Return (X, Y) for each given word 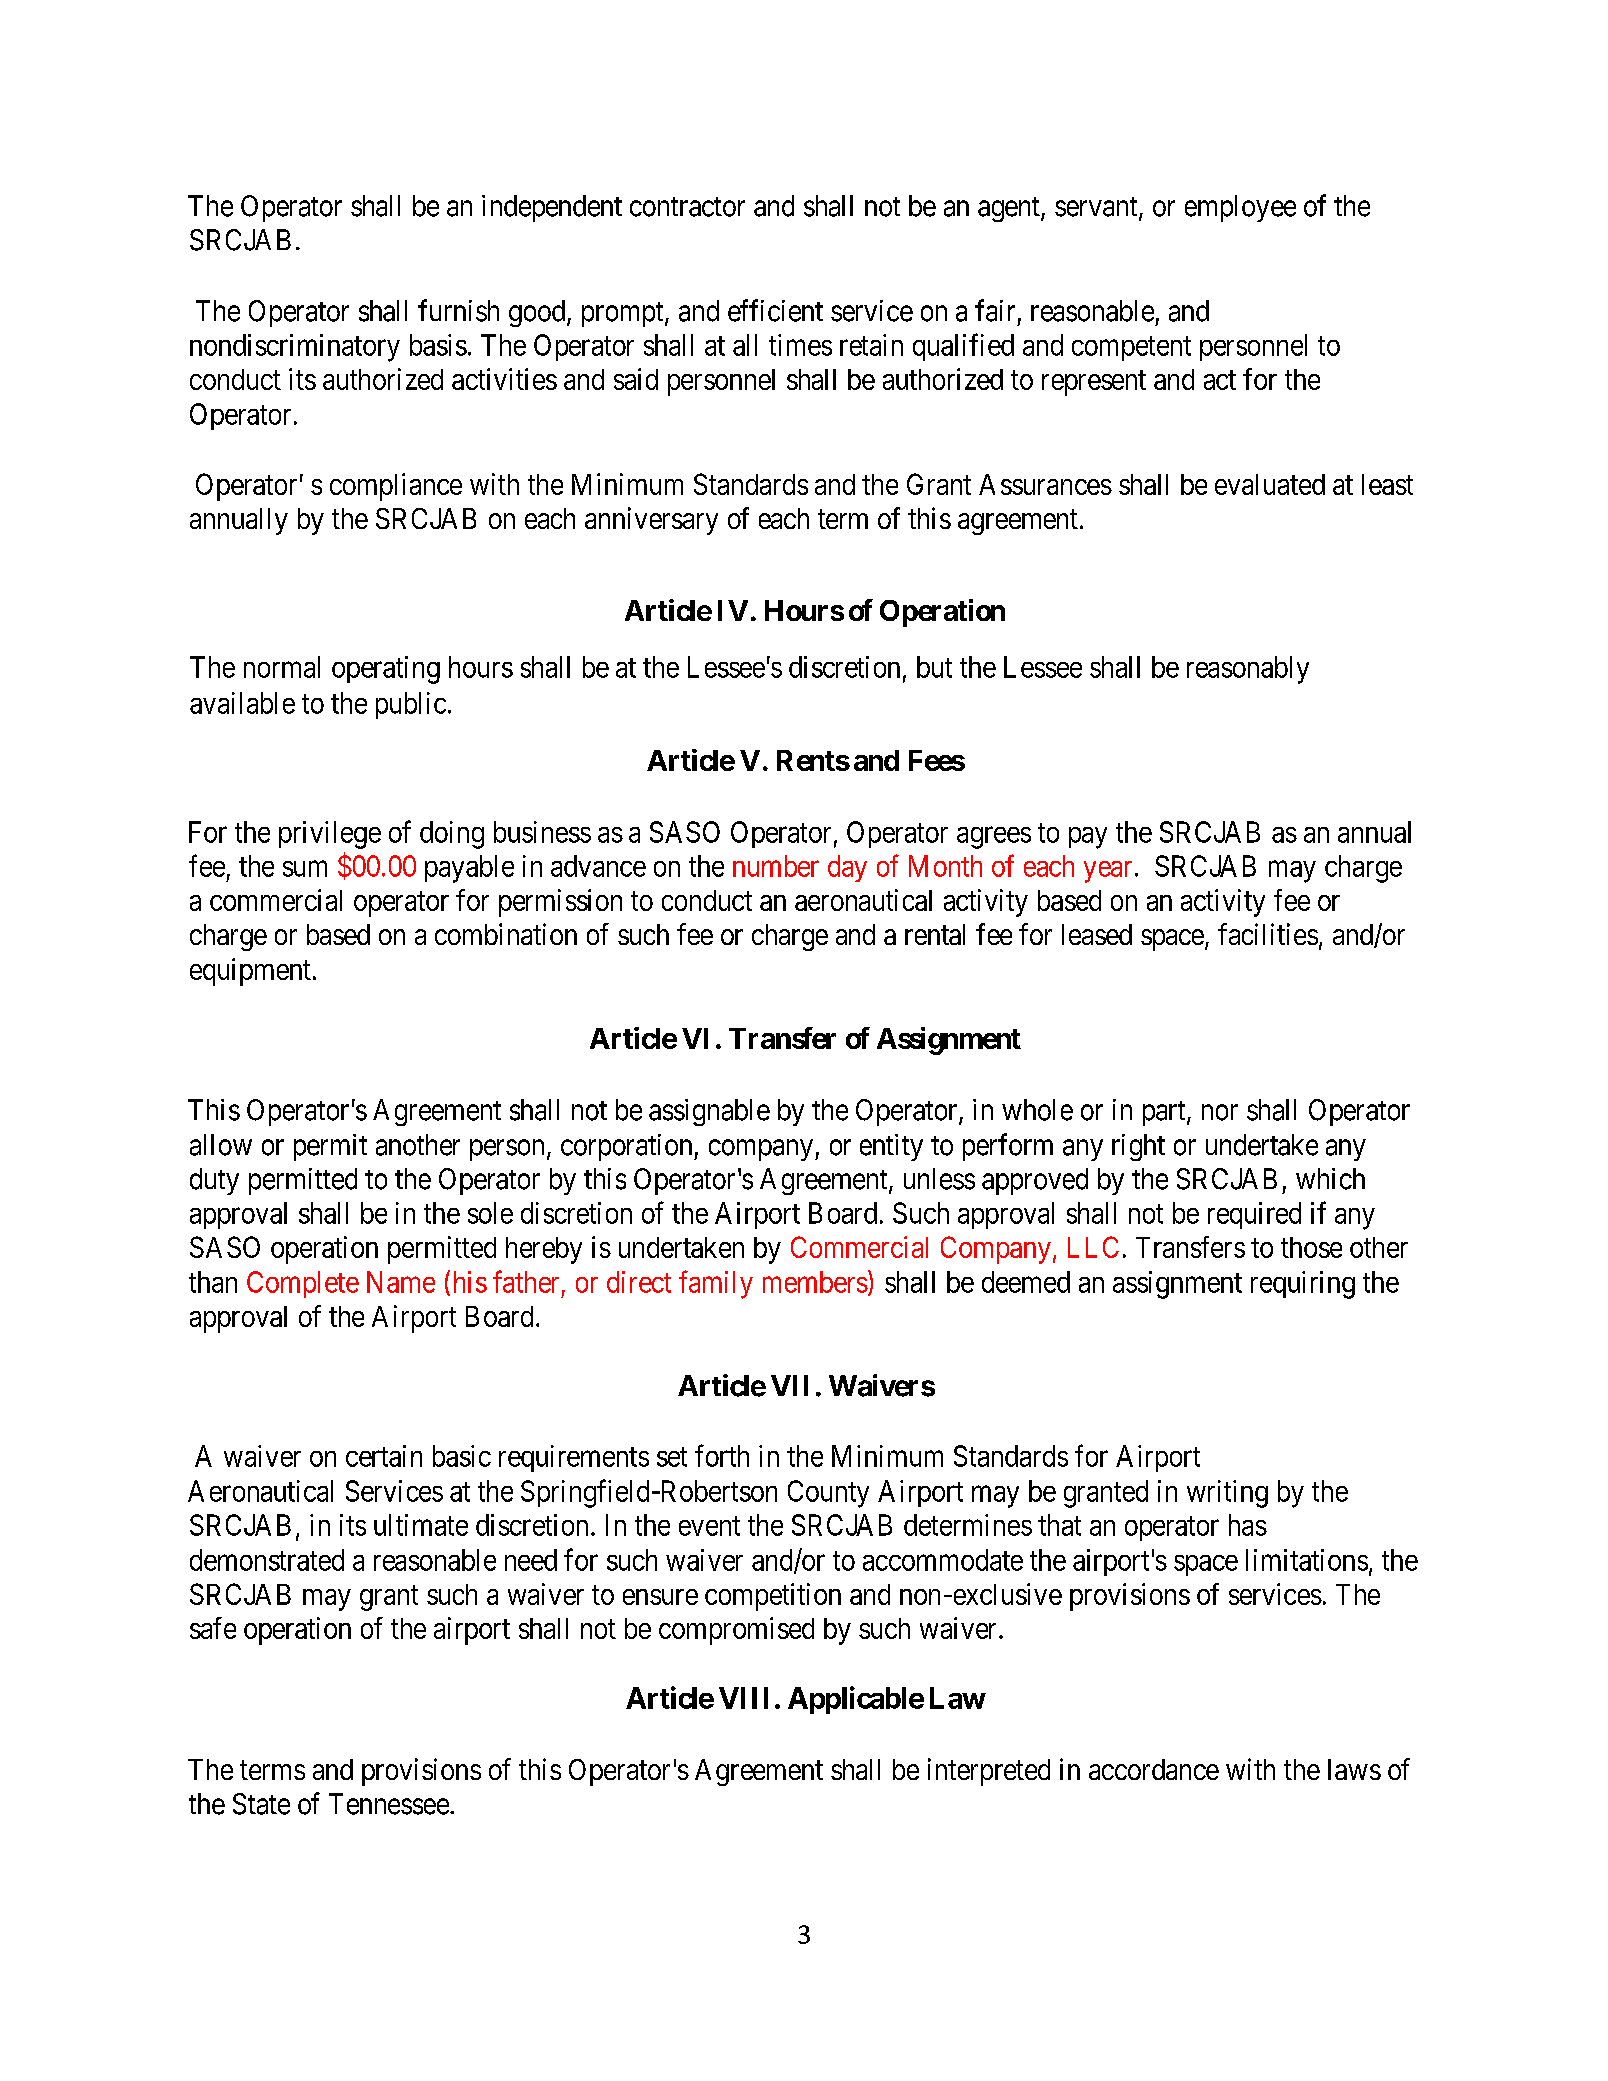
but (934, 667)
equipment (250, 972)
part (1165, 1113)
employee (1240, 208)
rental (935, 934)
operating (386, 670)
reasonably (1248, 670)
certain (384, 1456)
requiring (1303, 1285)
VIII (743, 1698)
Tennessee (389, 1804)
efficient (775, 310)
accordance (1154, 1769)
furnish (458, 310)
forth (722, 1455)
